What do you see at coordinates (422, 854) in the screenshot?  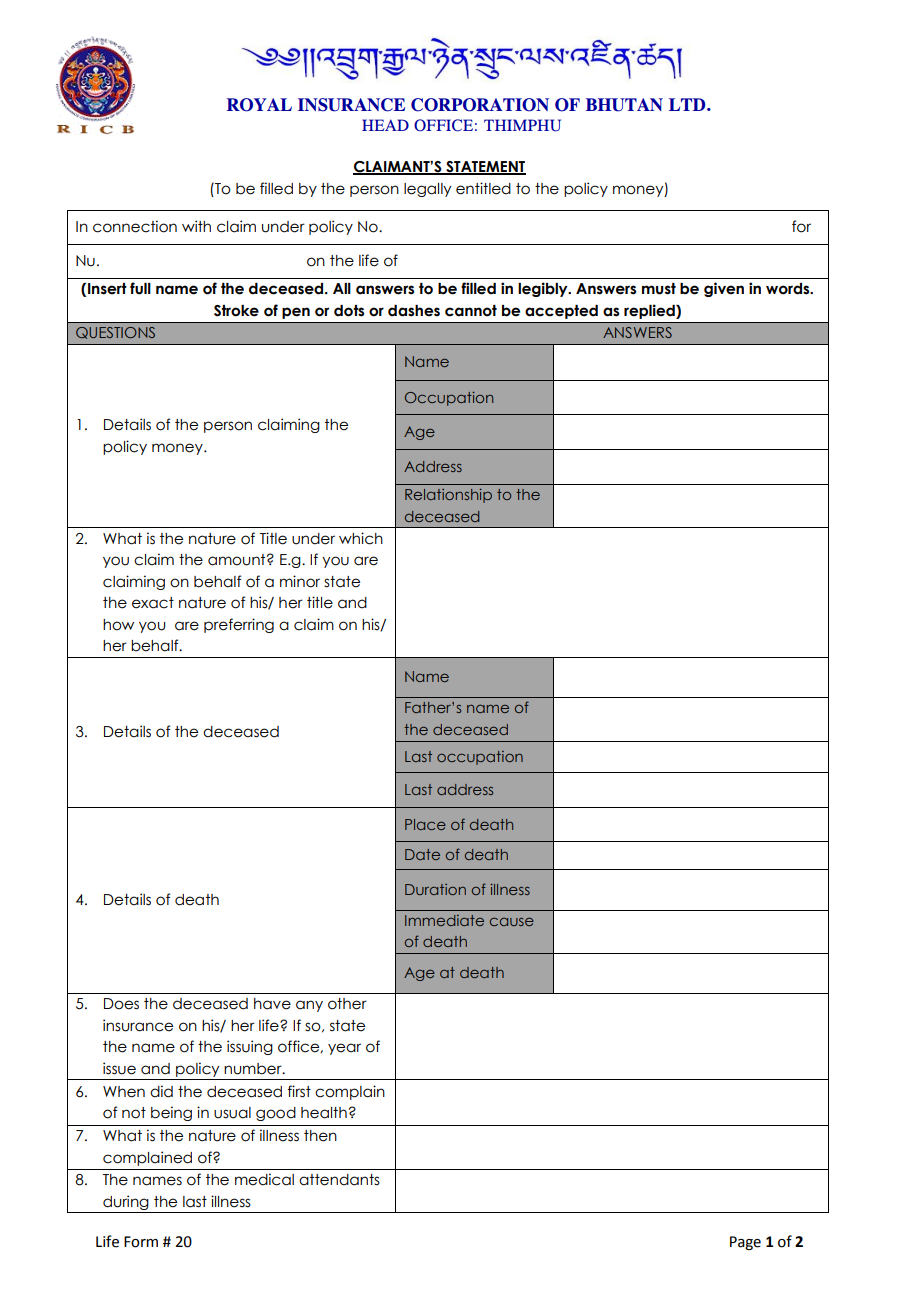 I see `Date` at bounding box center [422, 854].
